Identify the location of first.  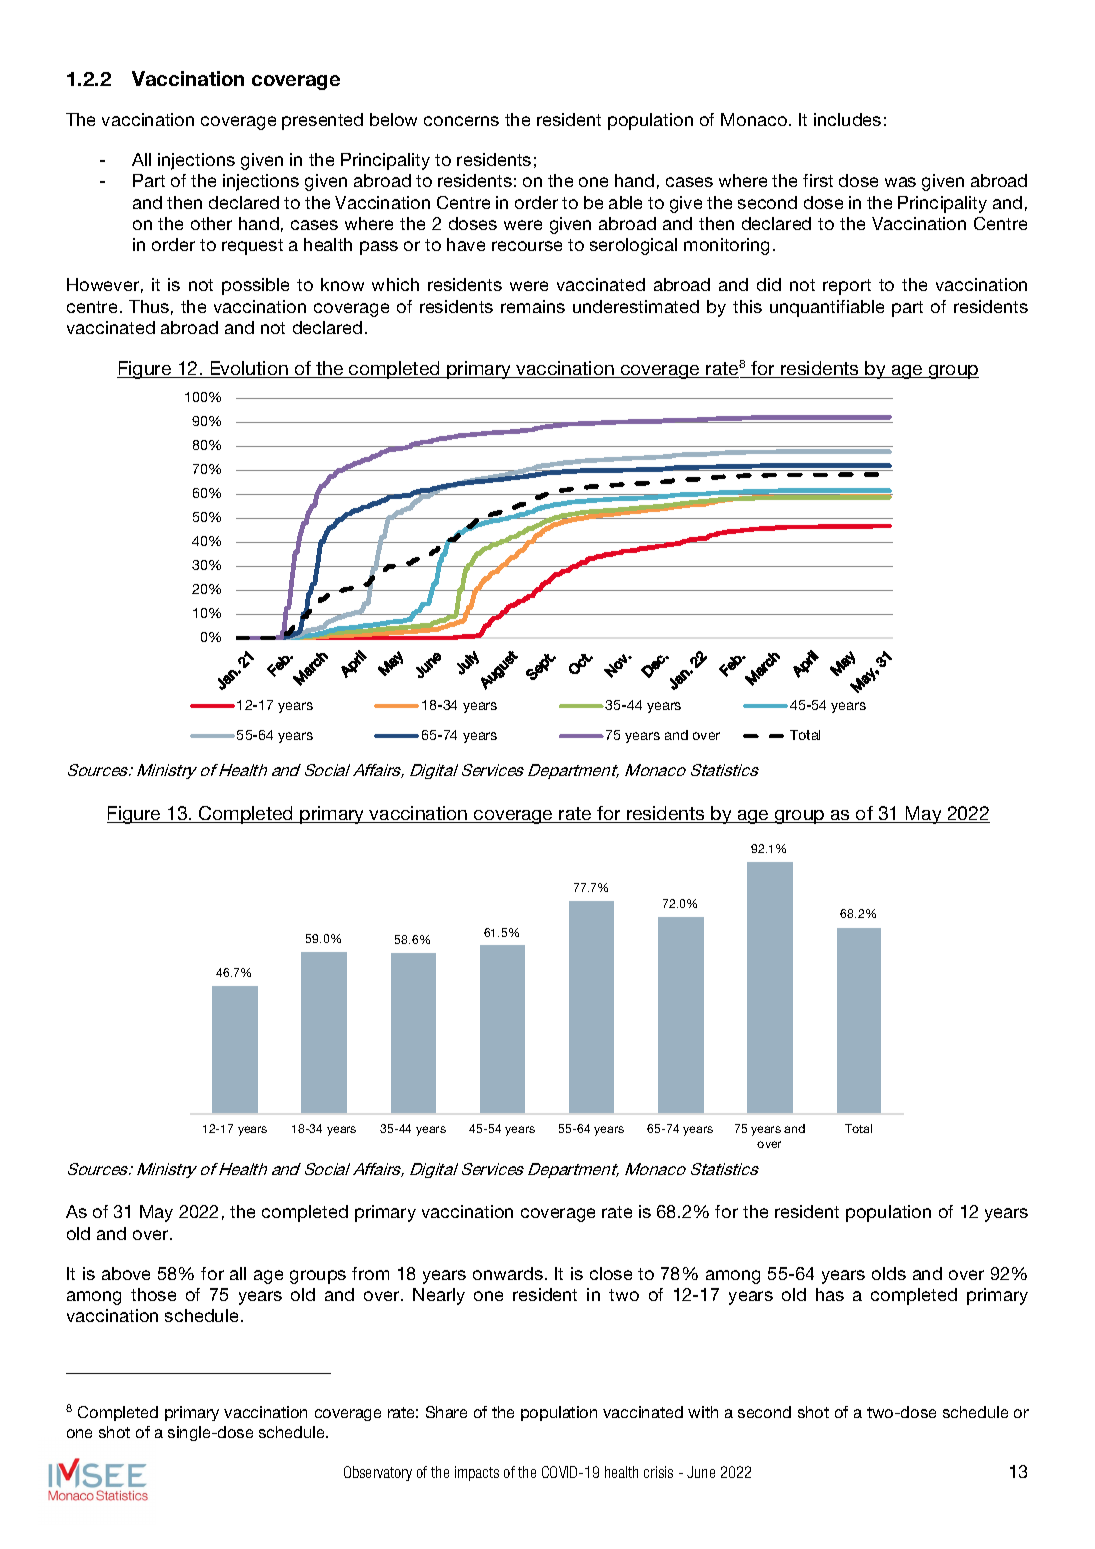
(818, 180).
